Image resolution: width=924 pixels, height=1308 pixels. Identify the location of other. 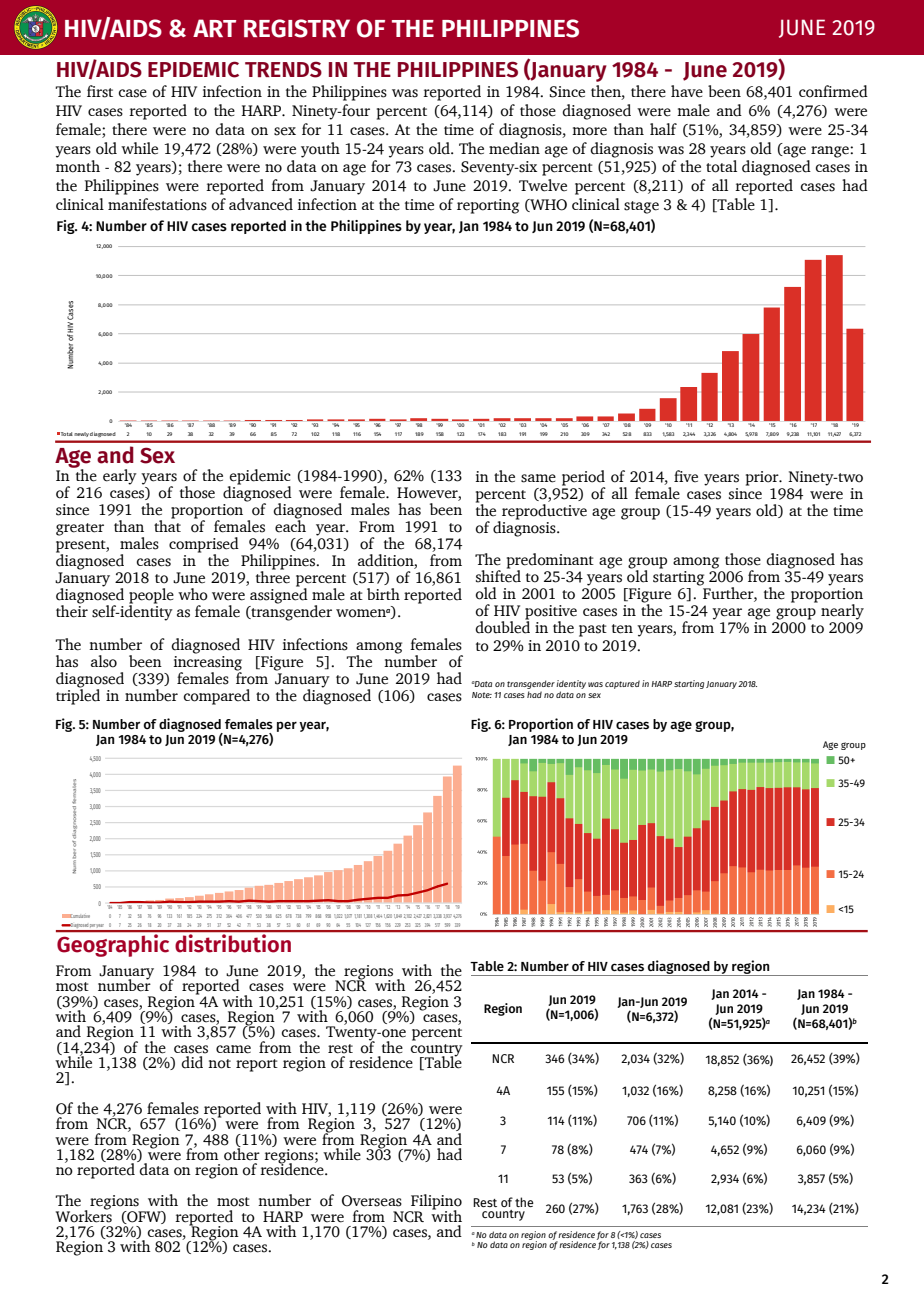
(242, 1153).
